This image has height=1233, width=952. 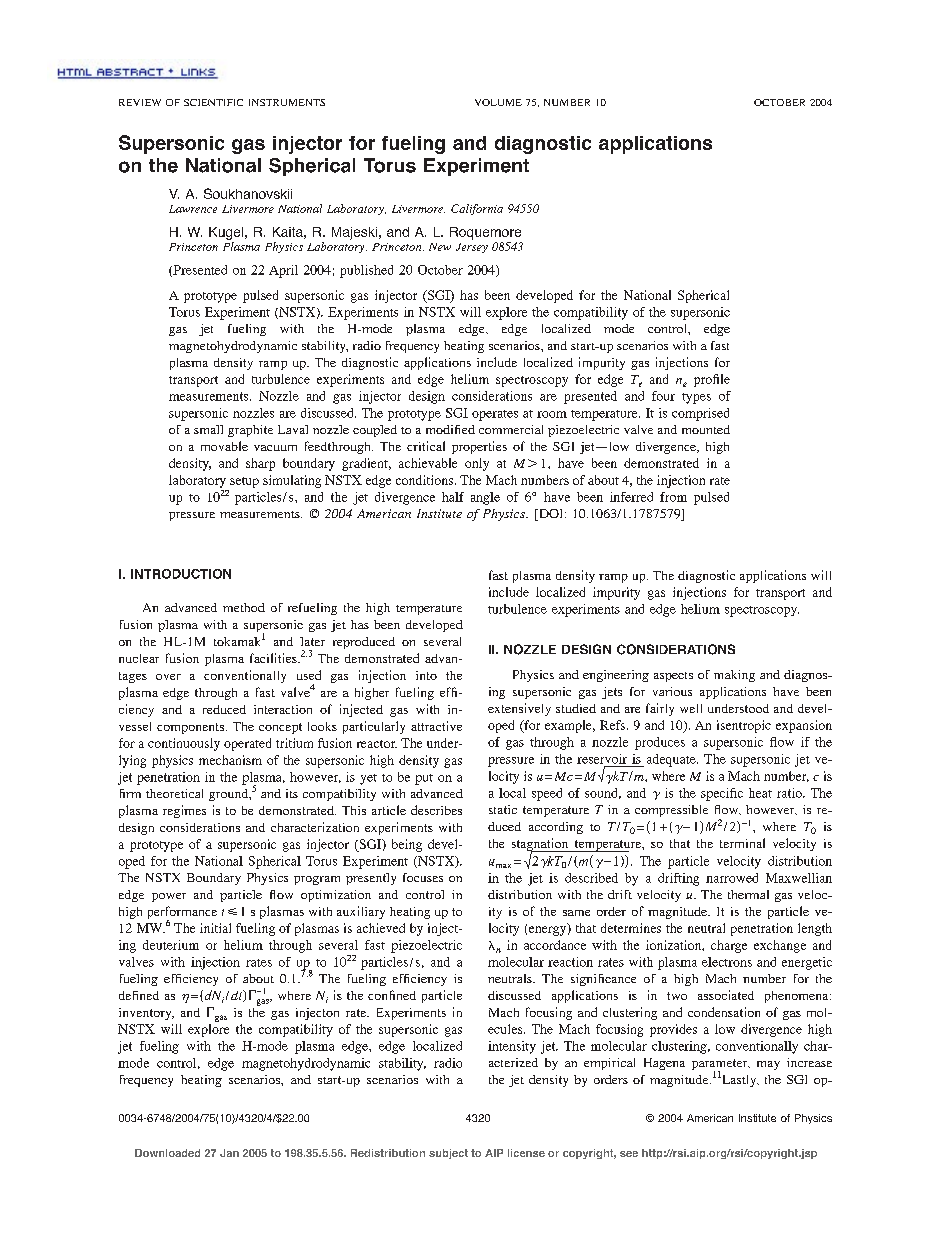 I want to click on from, so click(x=673, y=497).
